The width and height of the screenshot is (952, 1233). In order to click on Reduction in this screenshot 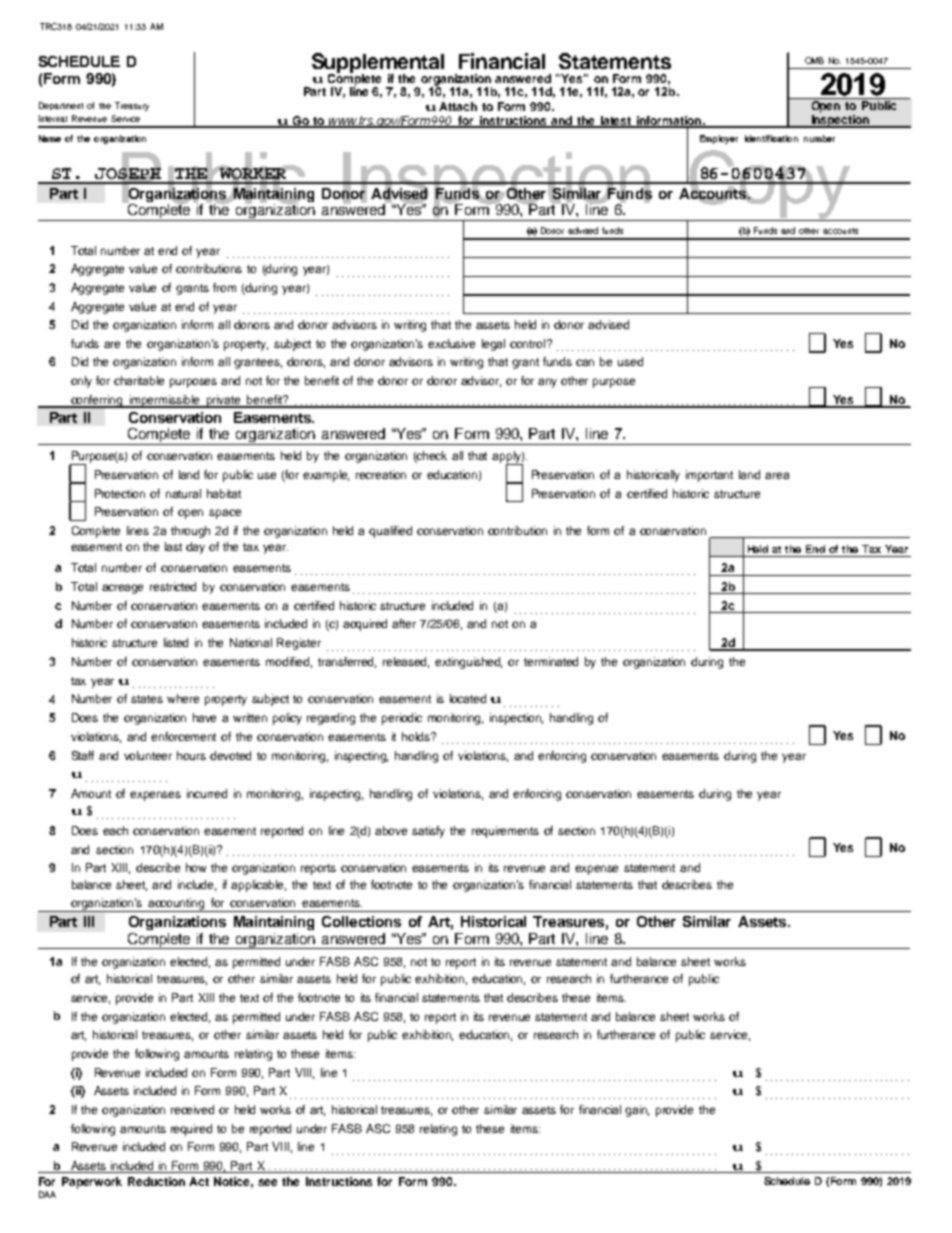, I will do `click(156, 1181)`.
